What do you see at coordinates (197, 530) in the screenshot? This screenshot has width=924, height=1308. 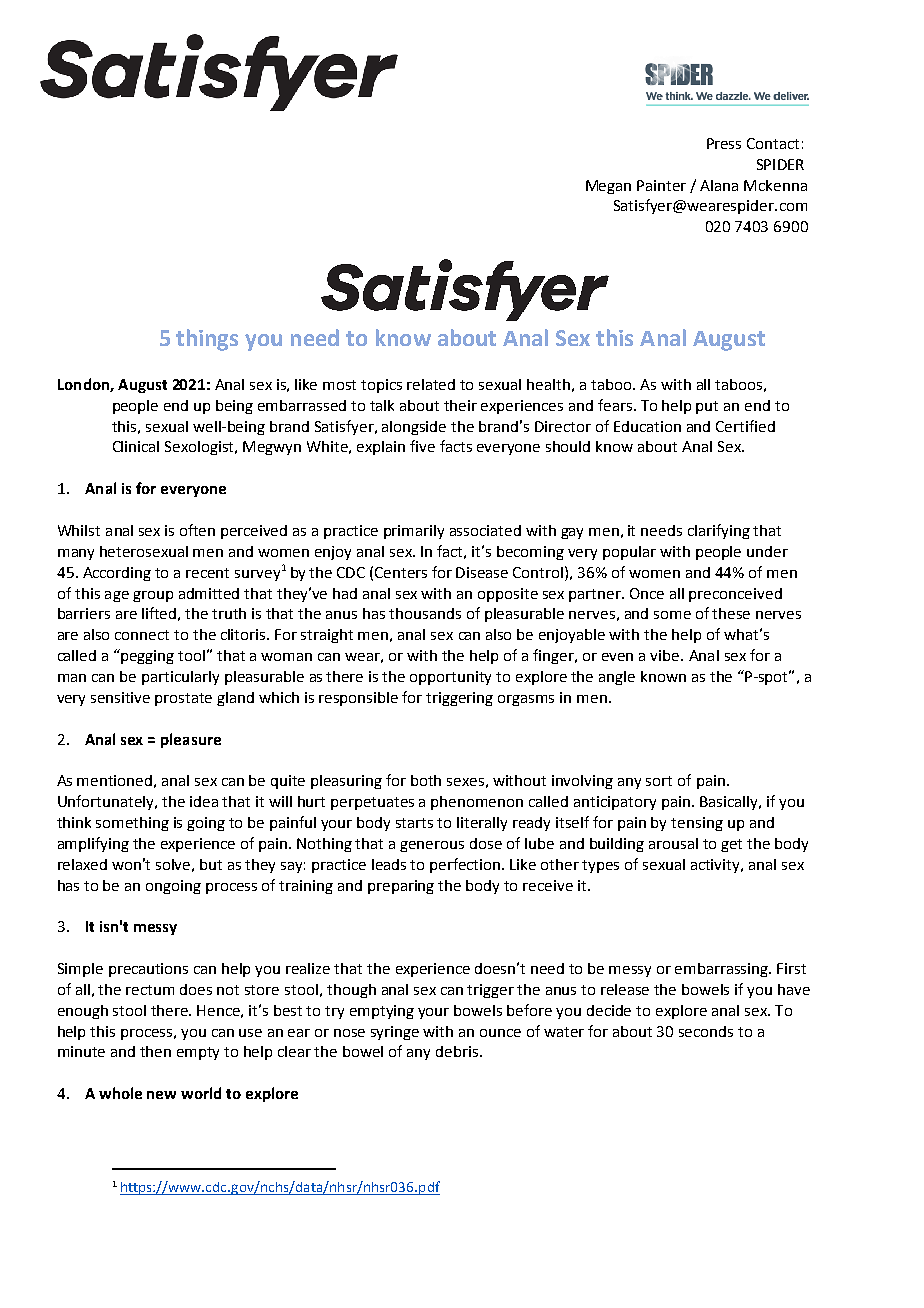 I see `often` at bounding box center [197, 530].
